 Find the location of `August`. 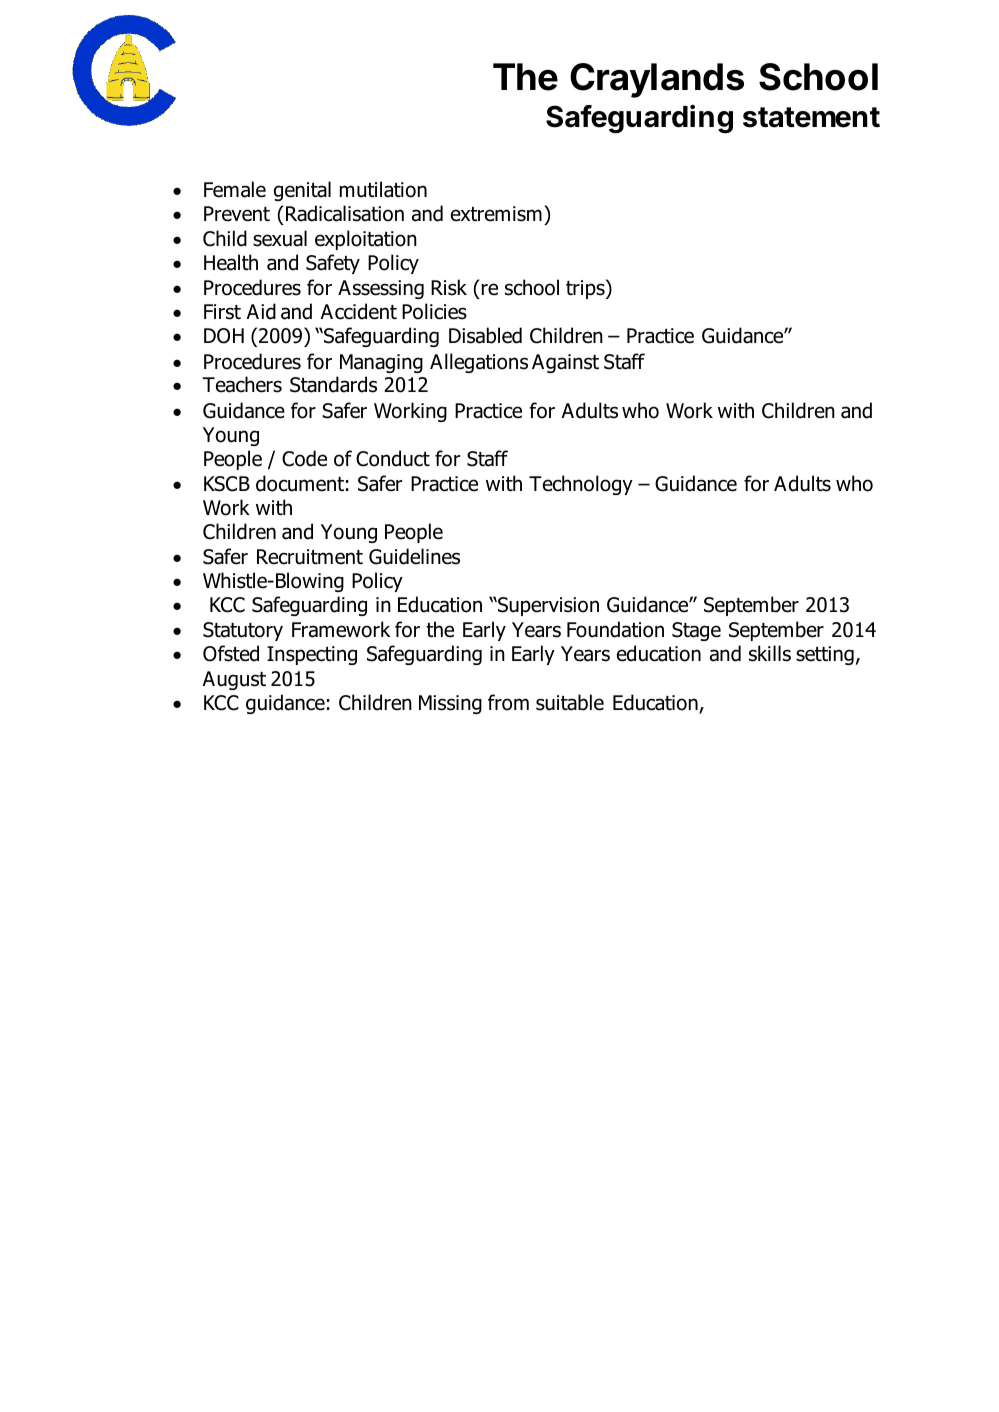

August is located at coordinates (234, 680).
